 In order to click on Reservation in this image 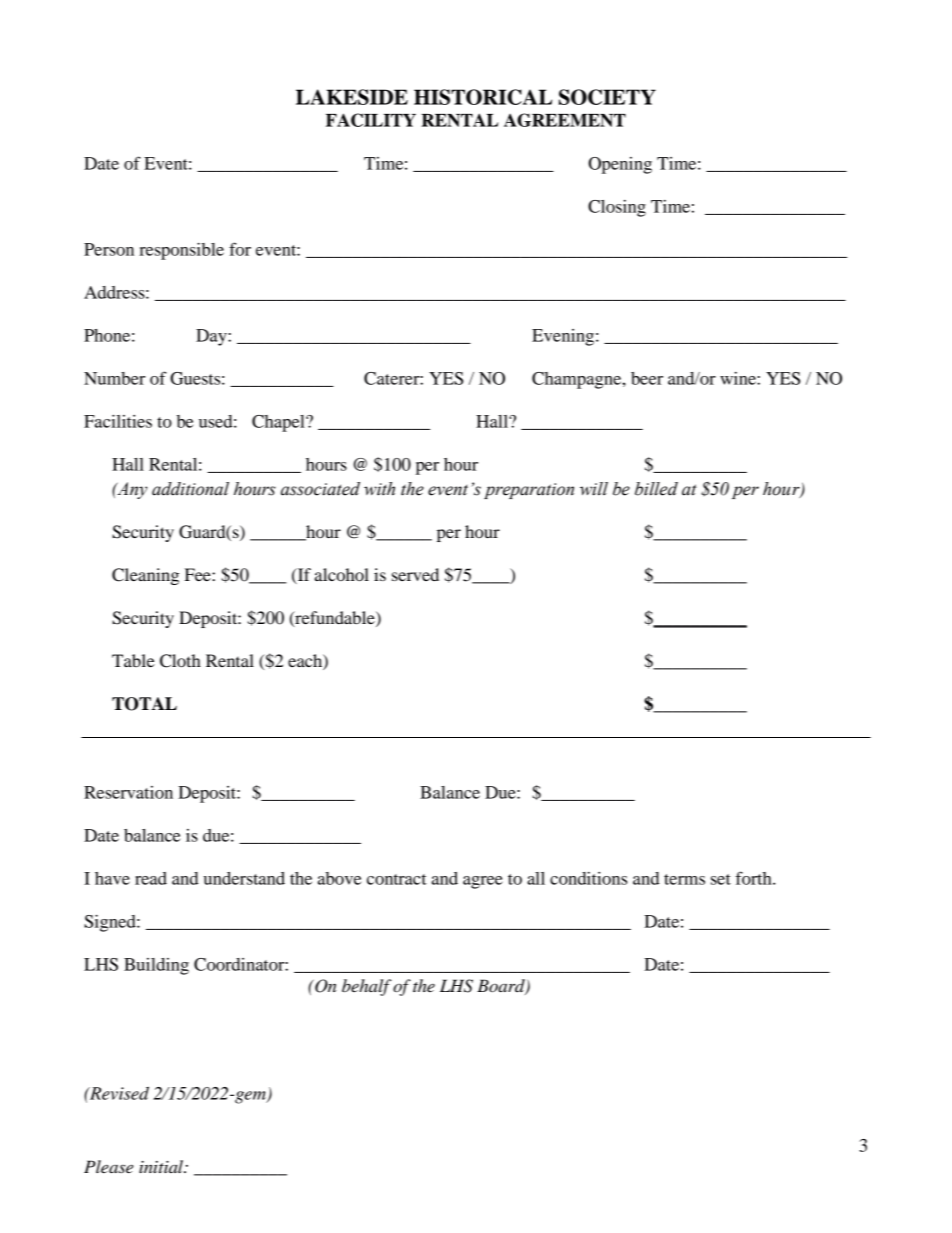, I will do `click(128, 792)`.
